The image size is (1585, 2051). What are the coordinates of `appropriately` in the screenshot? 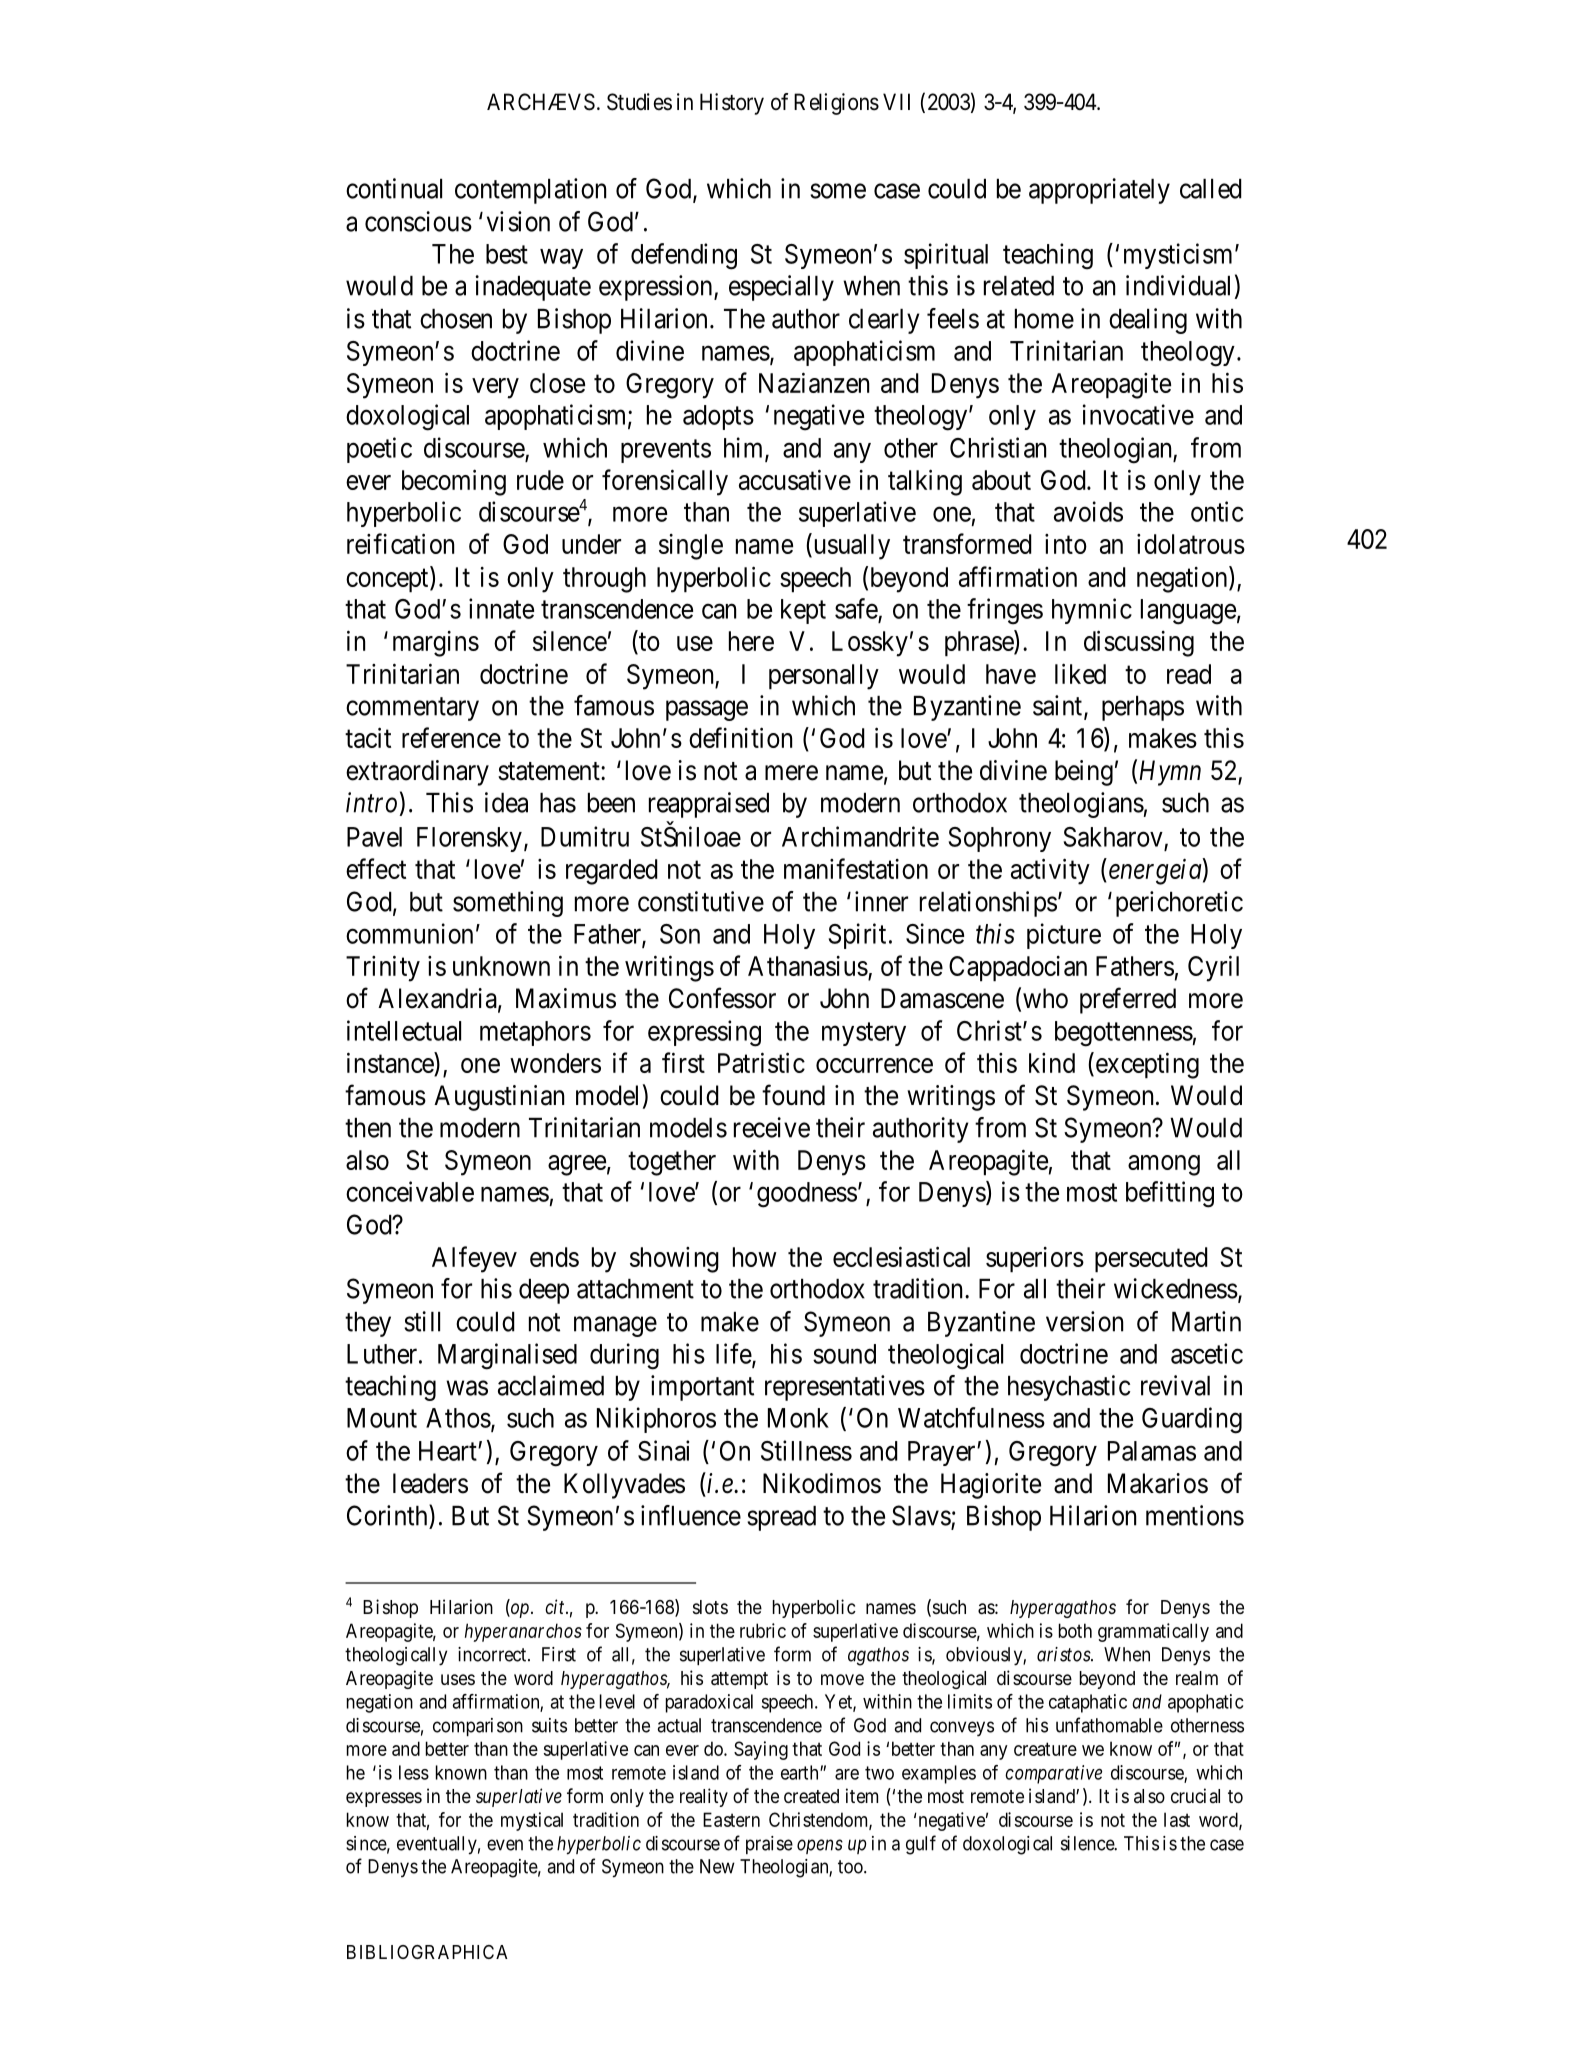 It's located at (1099, 191).
